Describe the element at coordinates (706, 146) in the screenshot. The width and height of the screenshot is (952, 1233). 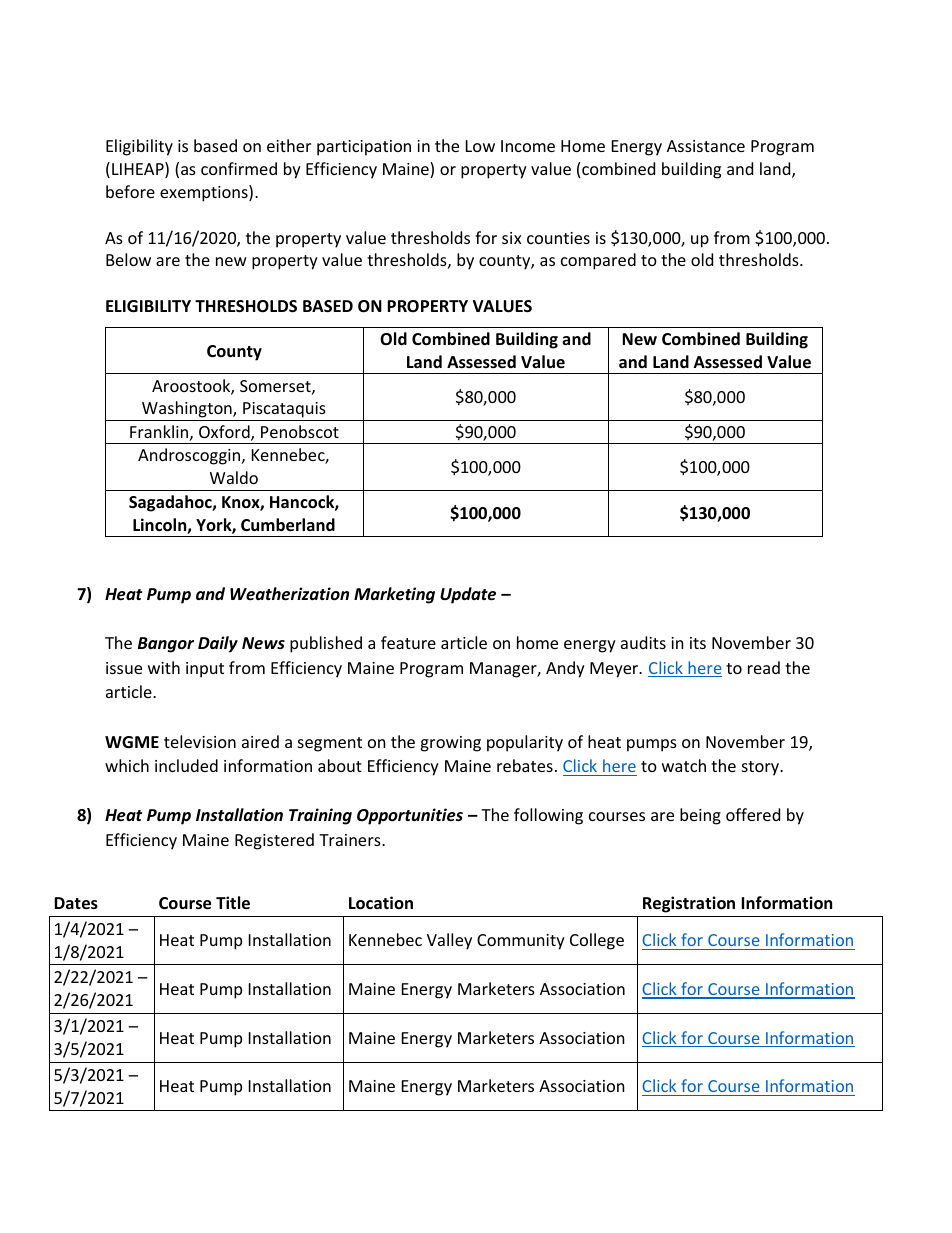
I see `Assistance` at that location.
